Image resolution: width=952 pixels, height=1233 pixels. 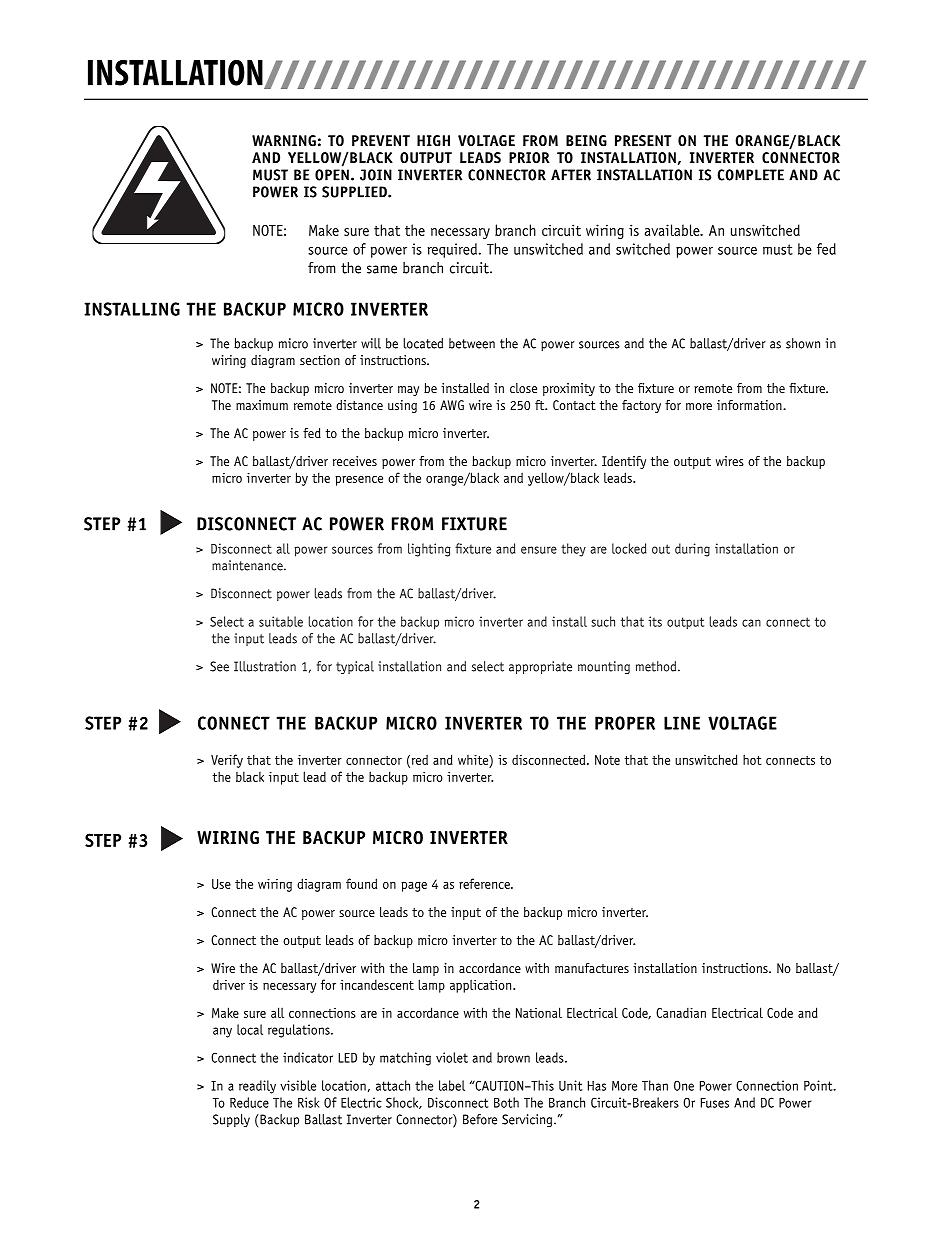 What do you see at coordinates (529, 158) in the screenshot?
I see `PRIOR` at bounding box center [529, 158].
